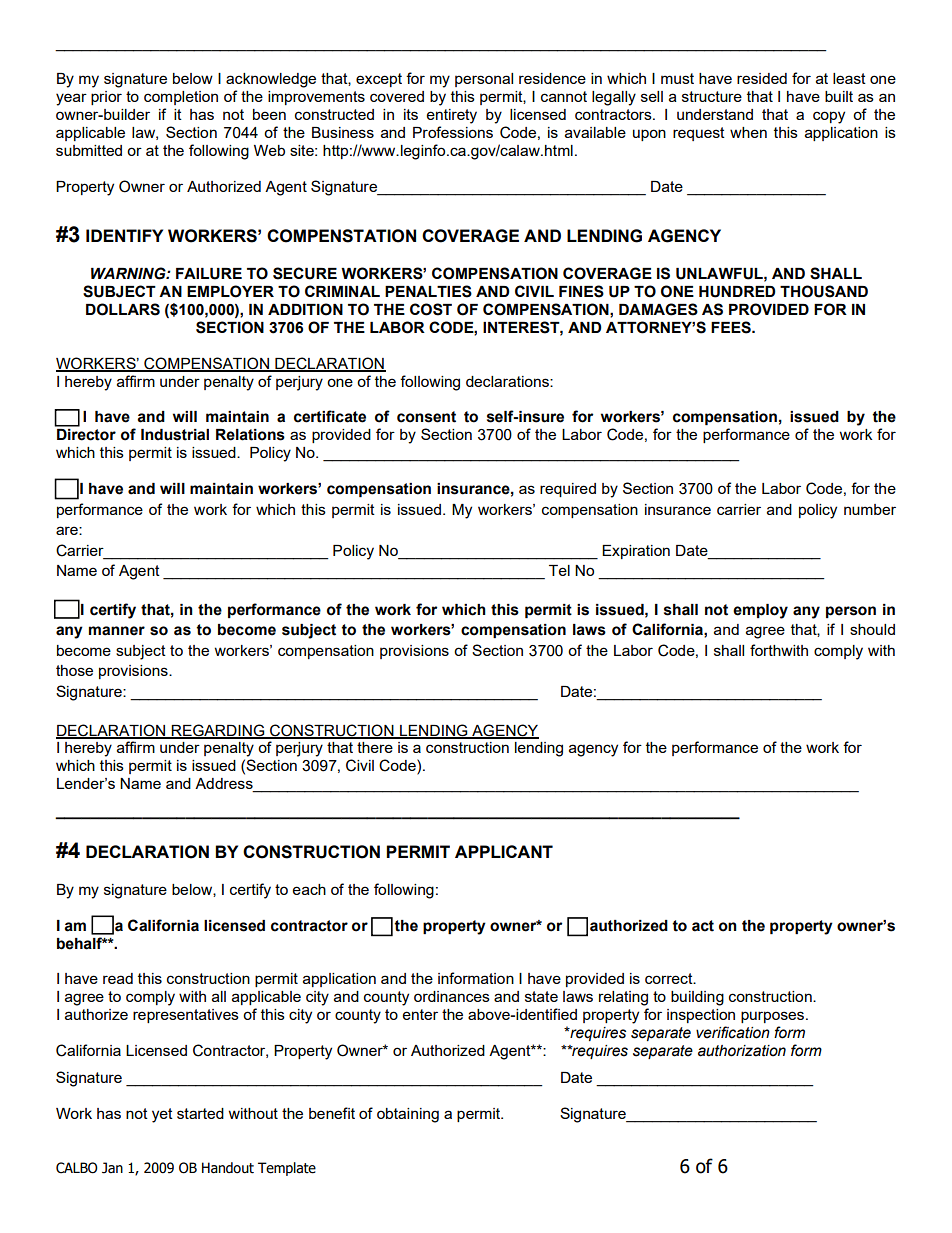  Describe the element at coordinates (452, 116) in the document. I see `entirety` at that location.
